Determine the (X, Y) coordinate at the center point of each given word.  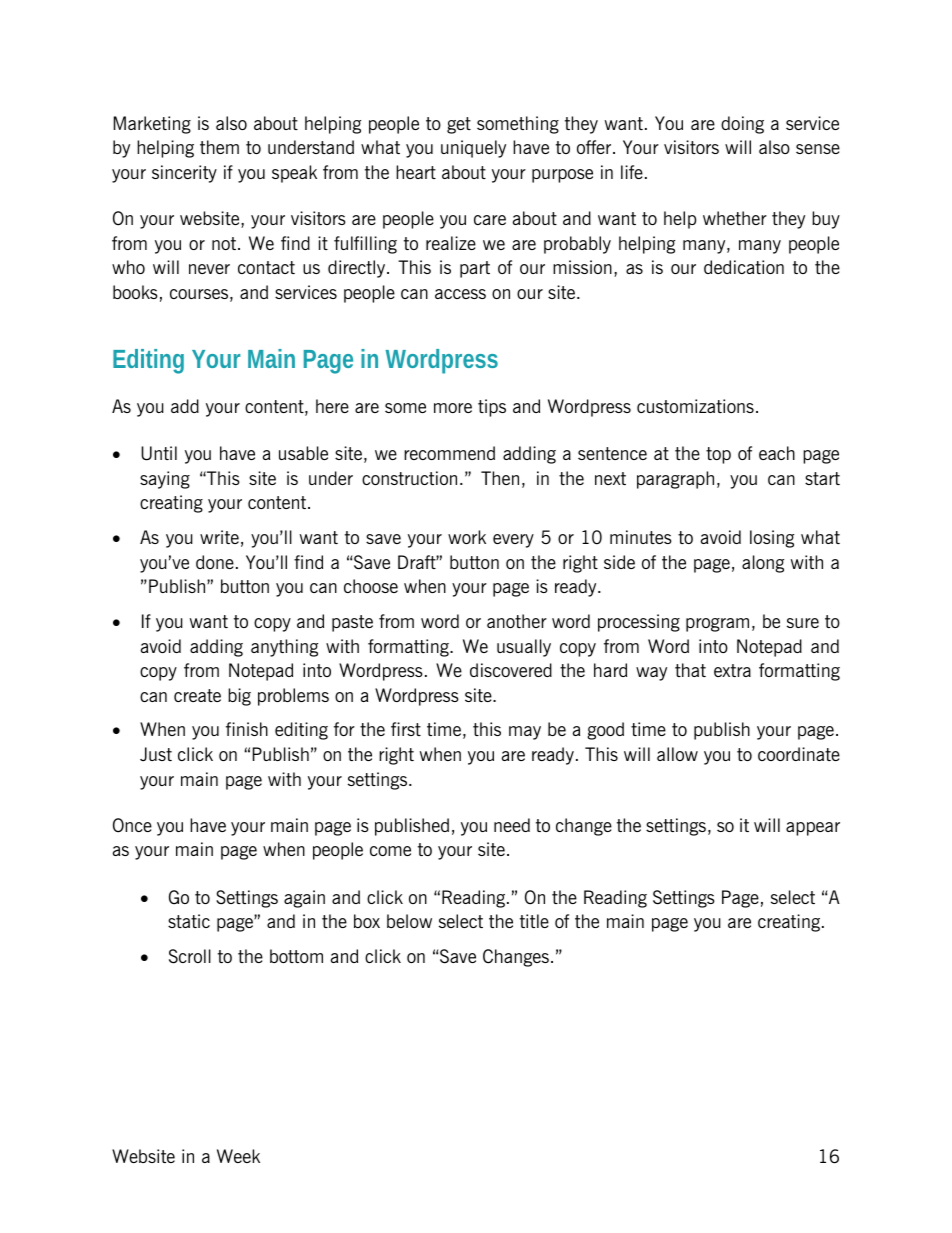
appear (813, 829)
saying (165, 480)
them (219, 147)
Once (132, 825)
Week (238, 1156)
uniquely (473, 149)
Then (500, 478)
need (512, 825)
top (718, 455)
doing (742, 125)
